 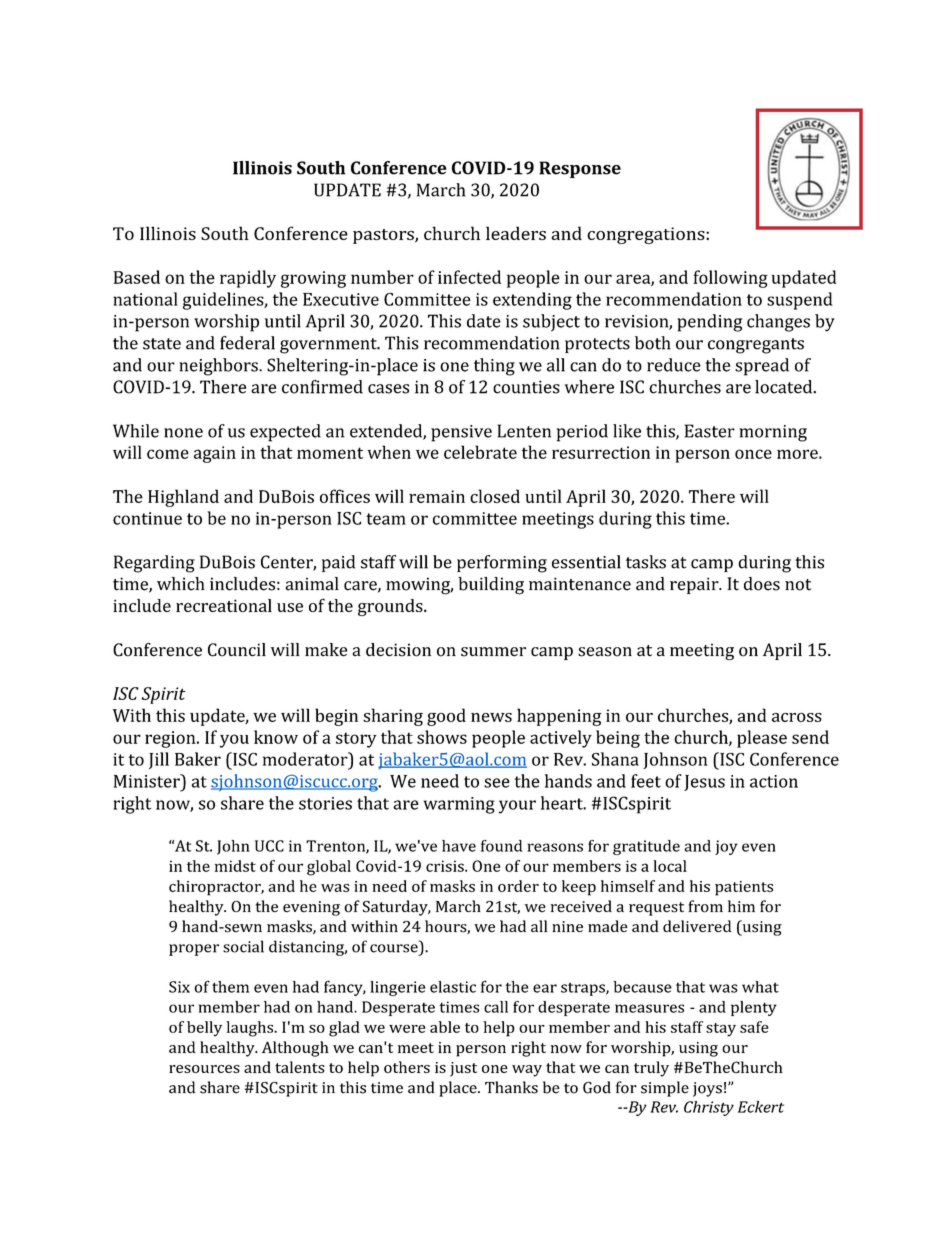 I want to click on joys, so click(x=707, y=1089).
